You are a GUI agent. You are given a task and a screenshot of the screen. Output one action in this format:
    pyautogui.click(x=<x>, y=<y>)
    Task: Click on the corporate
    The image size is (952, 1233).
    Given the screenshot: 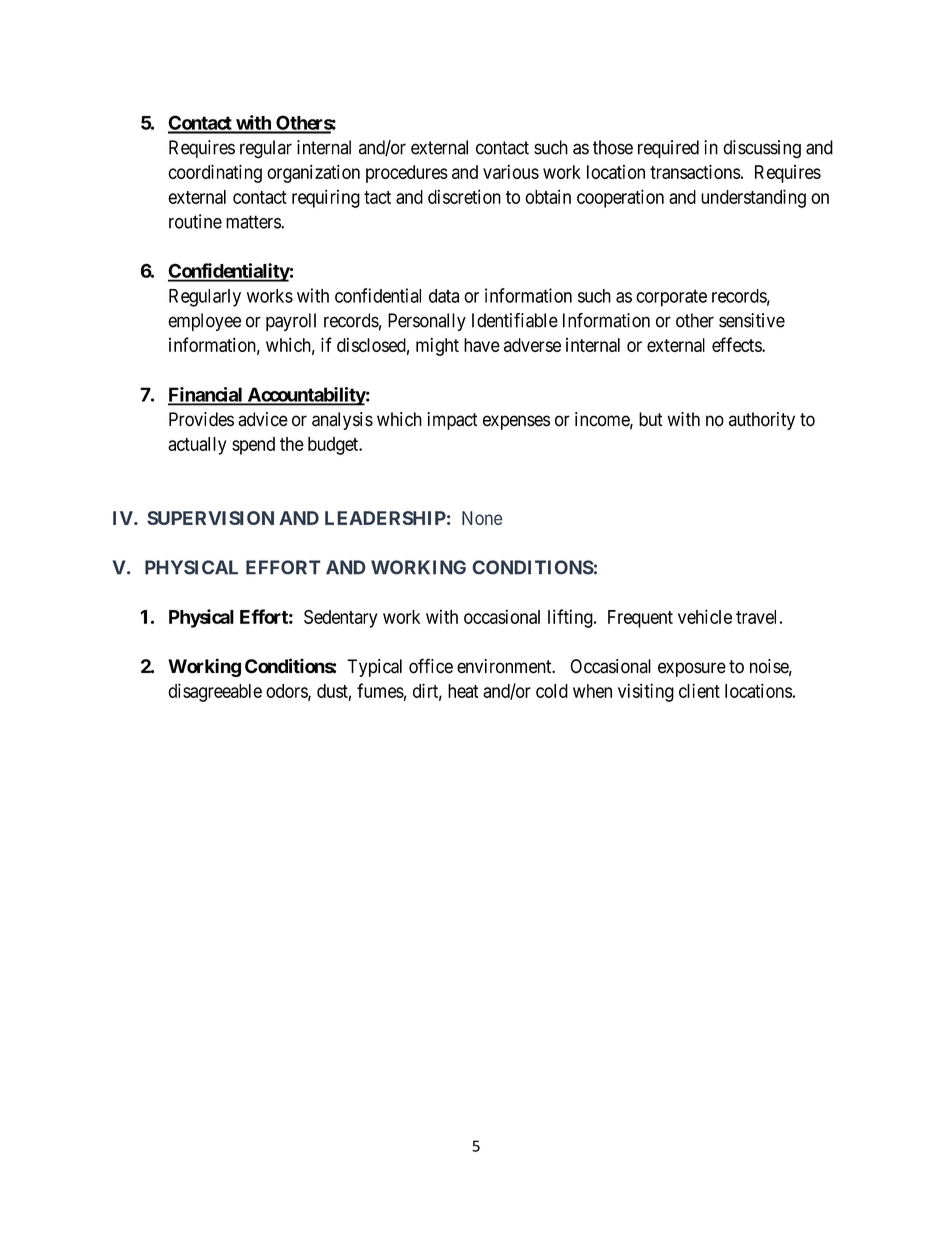 What is the action you would take?
    pyautogui.click(x=671, y=298)
